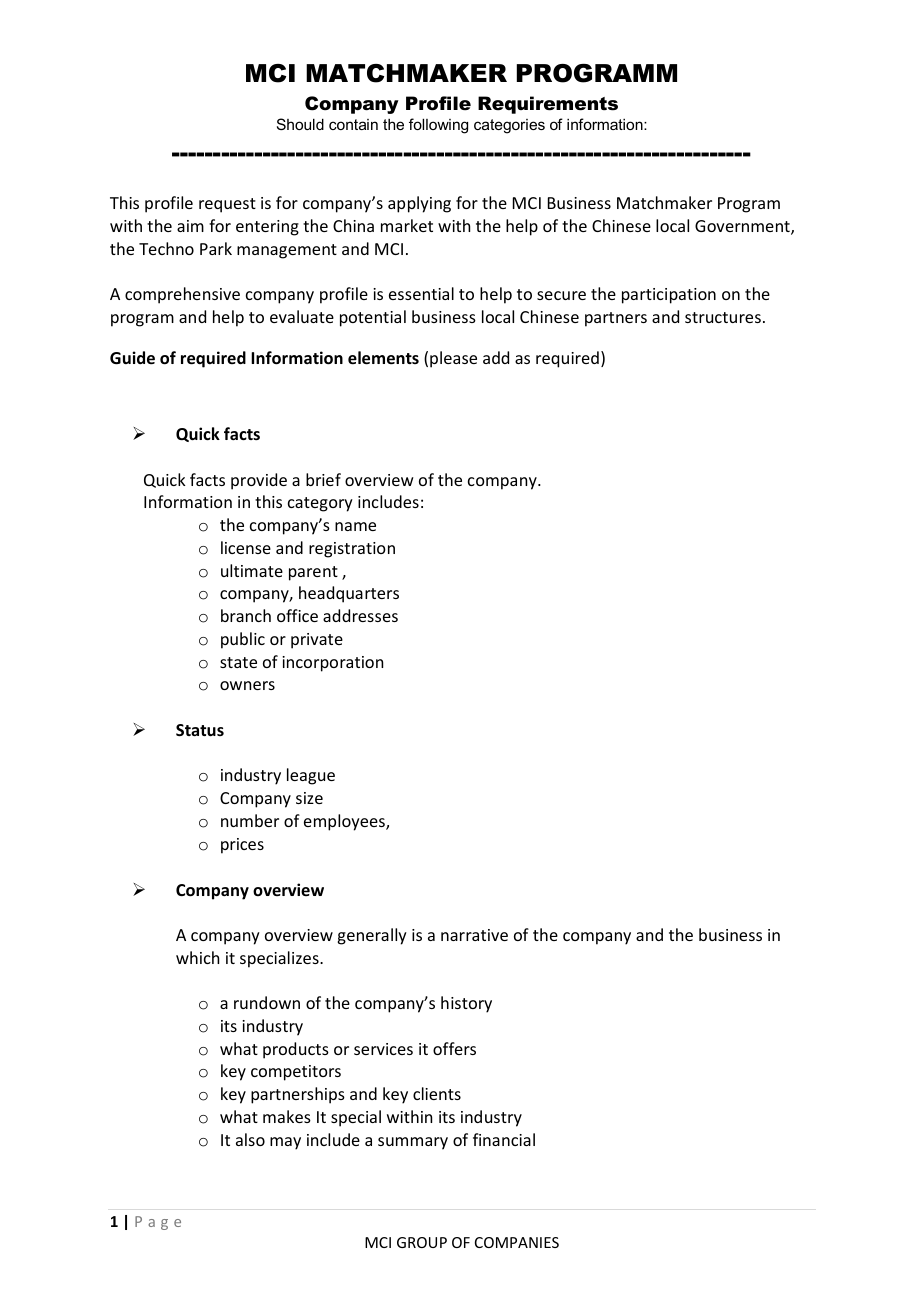 The image size is (924, 1308). What do you see at coordinates (250, 1139) in the page?
I see `also` at bounding box center [250, 1139].
